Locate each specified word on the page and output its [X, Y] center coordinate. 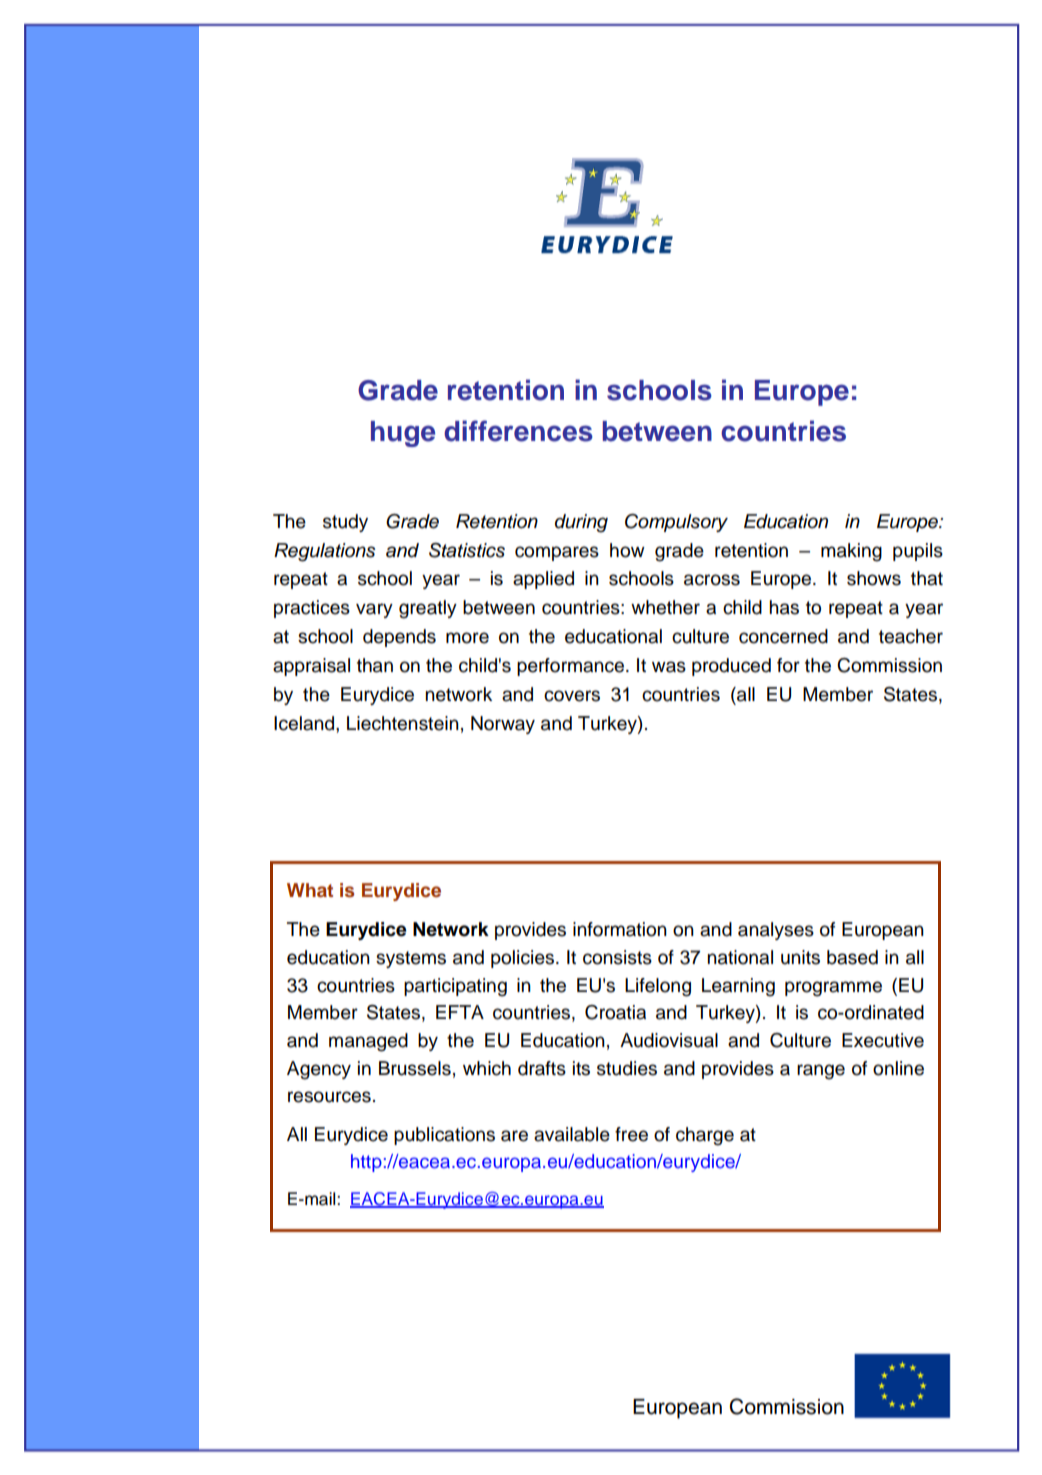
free [631, 1134]
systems [411, 959]
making [851, 552]
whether [665, 607]
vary [374, 610]
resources [329, 1097]
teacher [911, 636]
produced [731, 667]
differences [518, 431]
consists [617, 957]
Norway [503, 725]
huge [403, 434]
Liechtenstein [403, 723]
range [821, 1072]
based [852, 957]
